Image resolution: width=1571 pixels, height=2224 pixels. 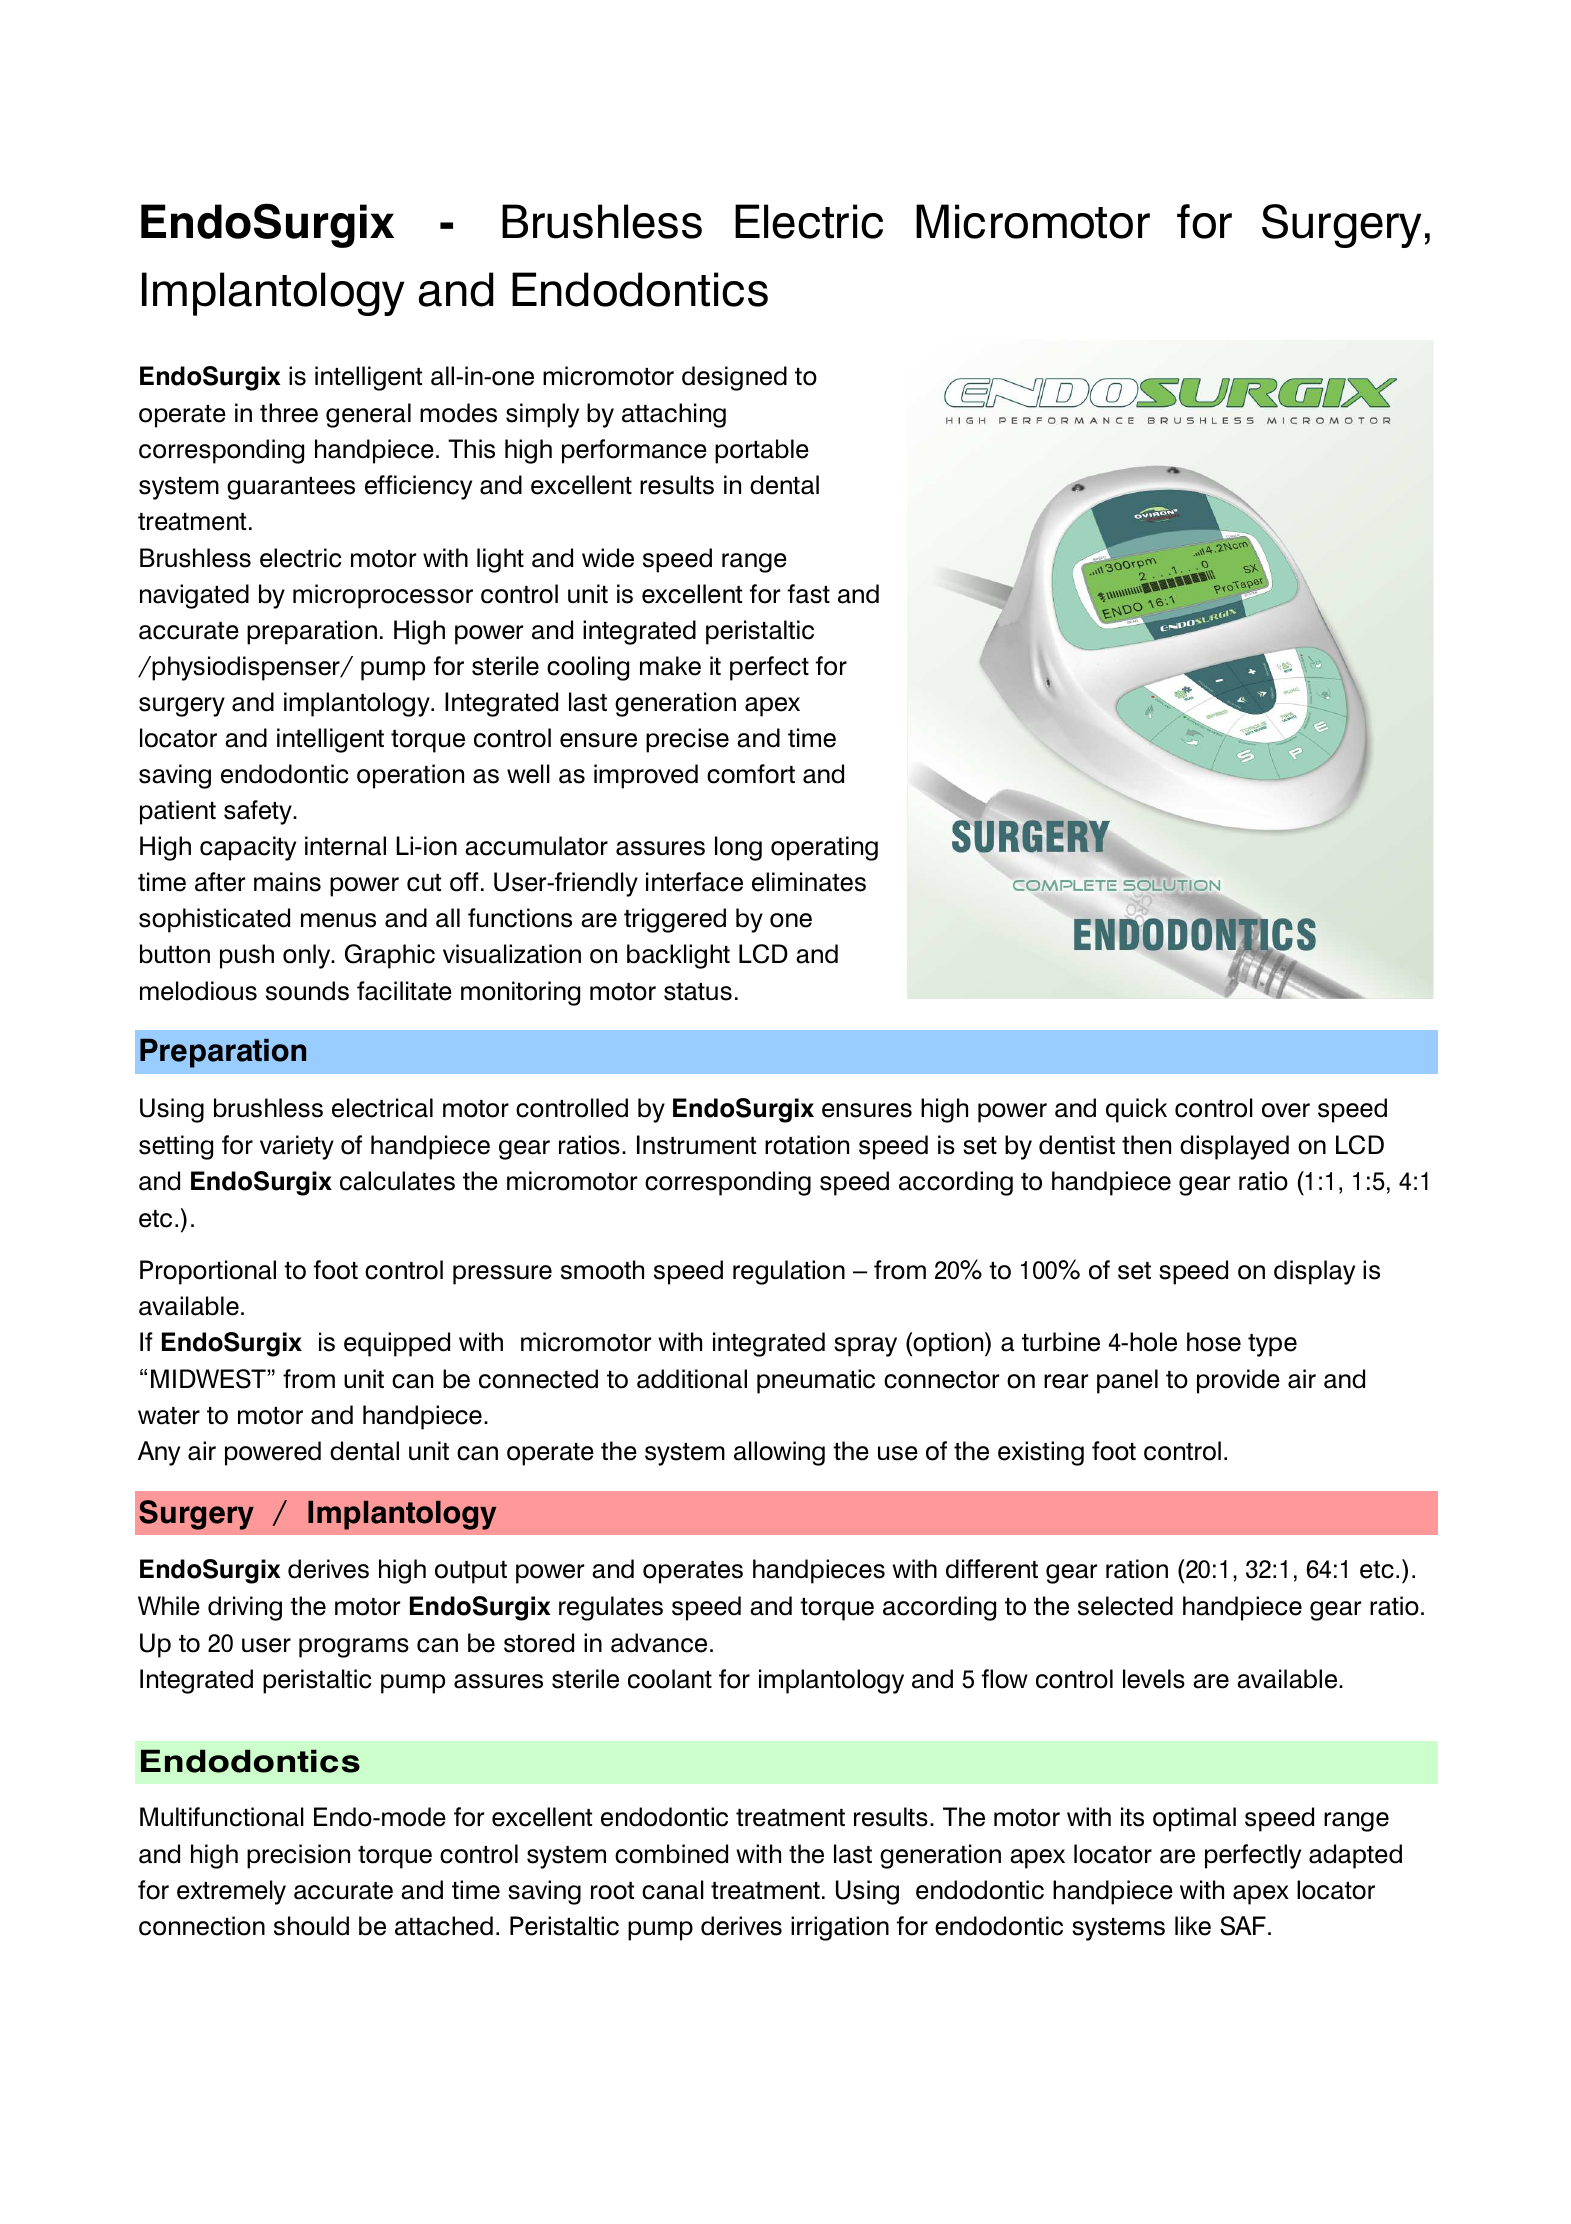 I want to click on hose, so click(x=1214, y=1342).
